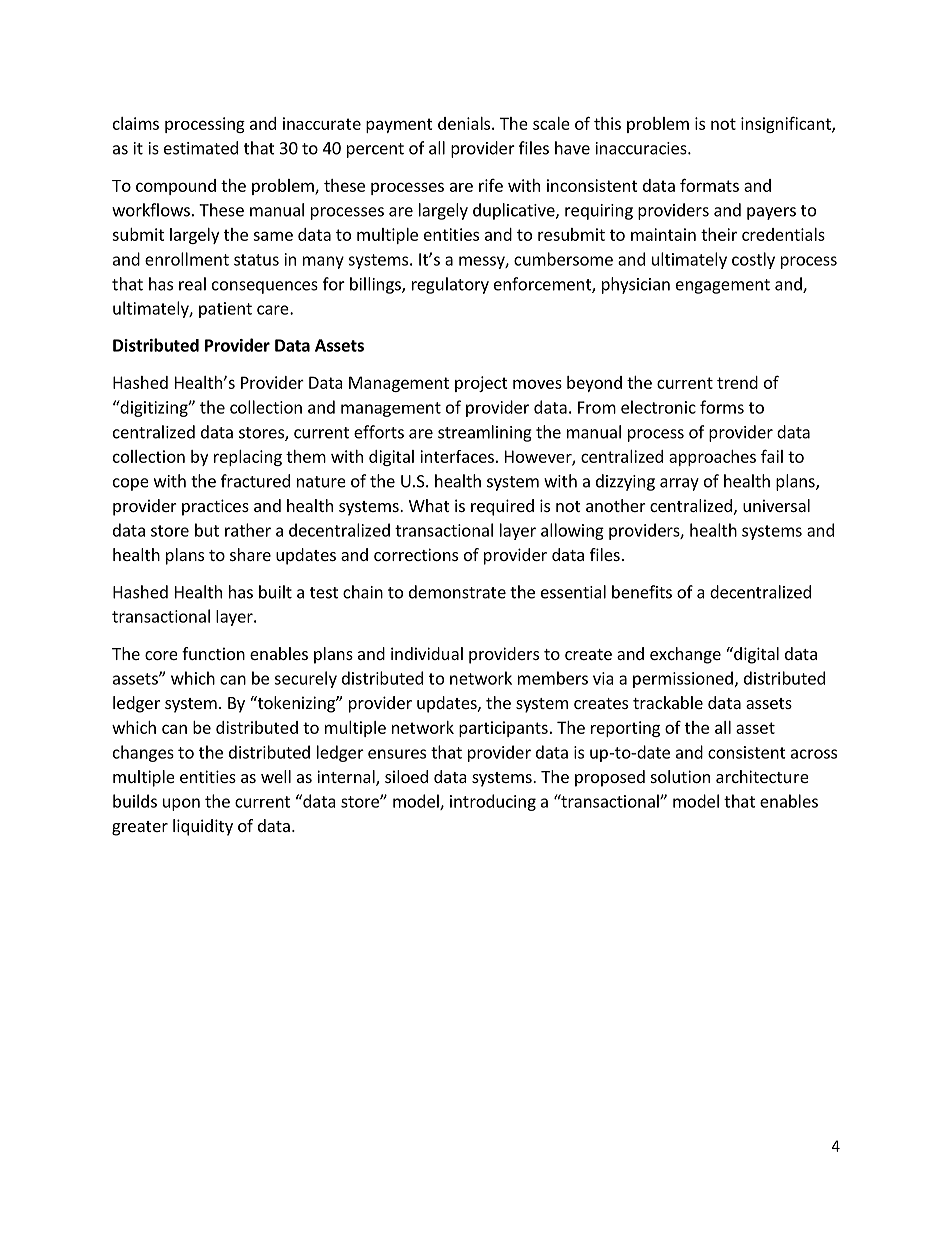  What do you see at coordinates (737, 382) in the screenshot?
I see `trend` at bounding box center [737, 382].
